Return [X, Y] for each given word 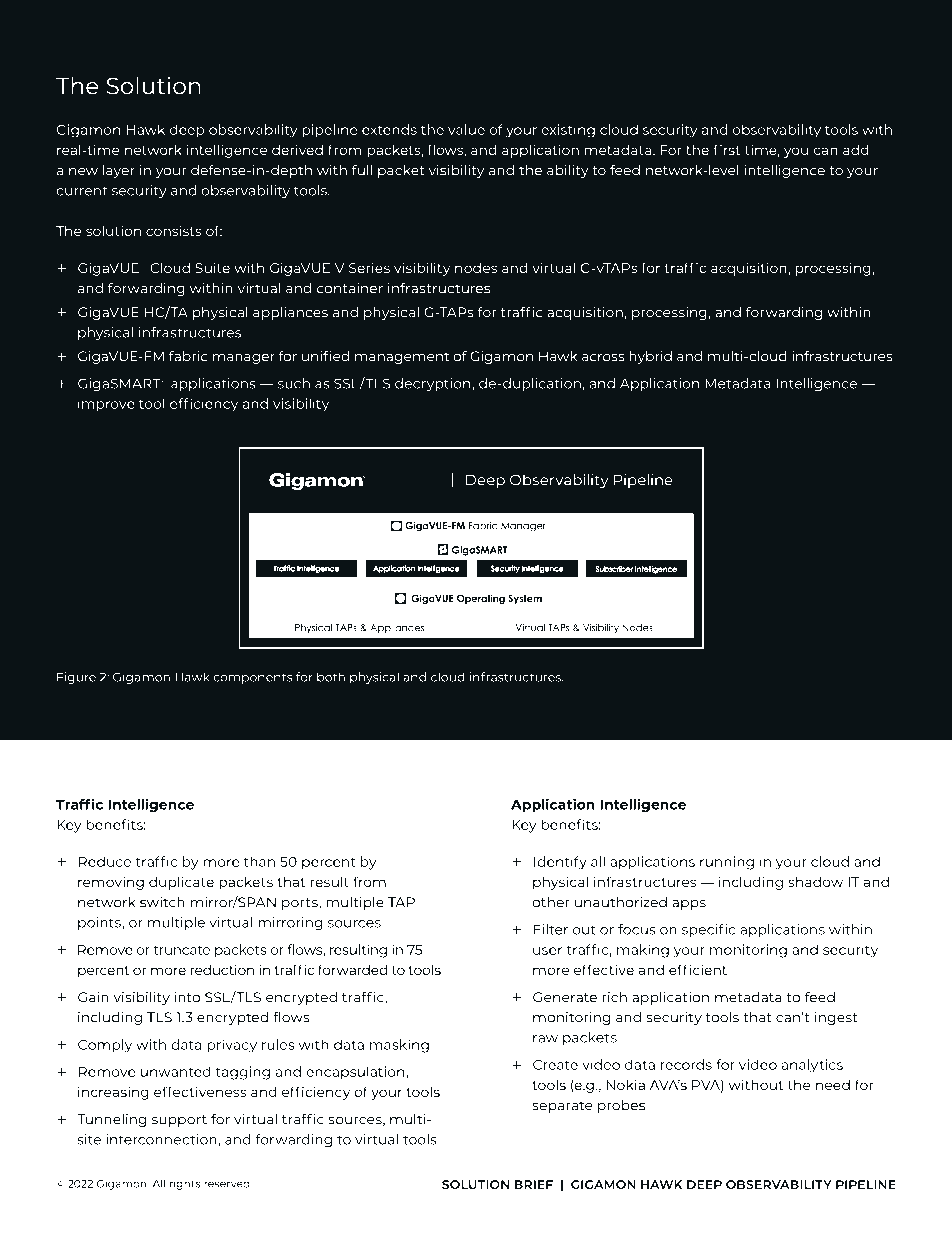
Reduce [105, 861]
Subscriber [614, 569]
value [466, 129]
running [727, 863]
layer [119, 171]
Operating [481, 599]
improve [106, 405]
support [179, 1121]
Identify [560, 863]
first [727, 149]
